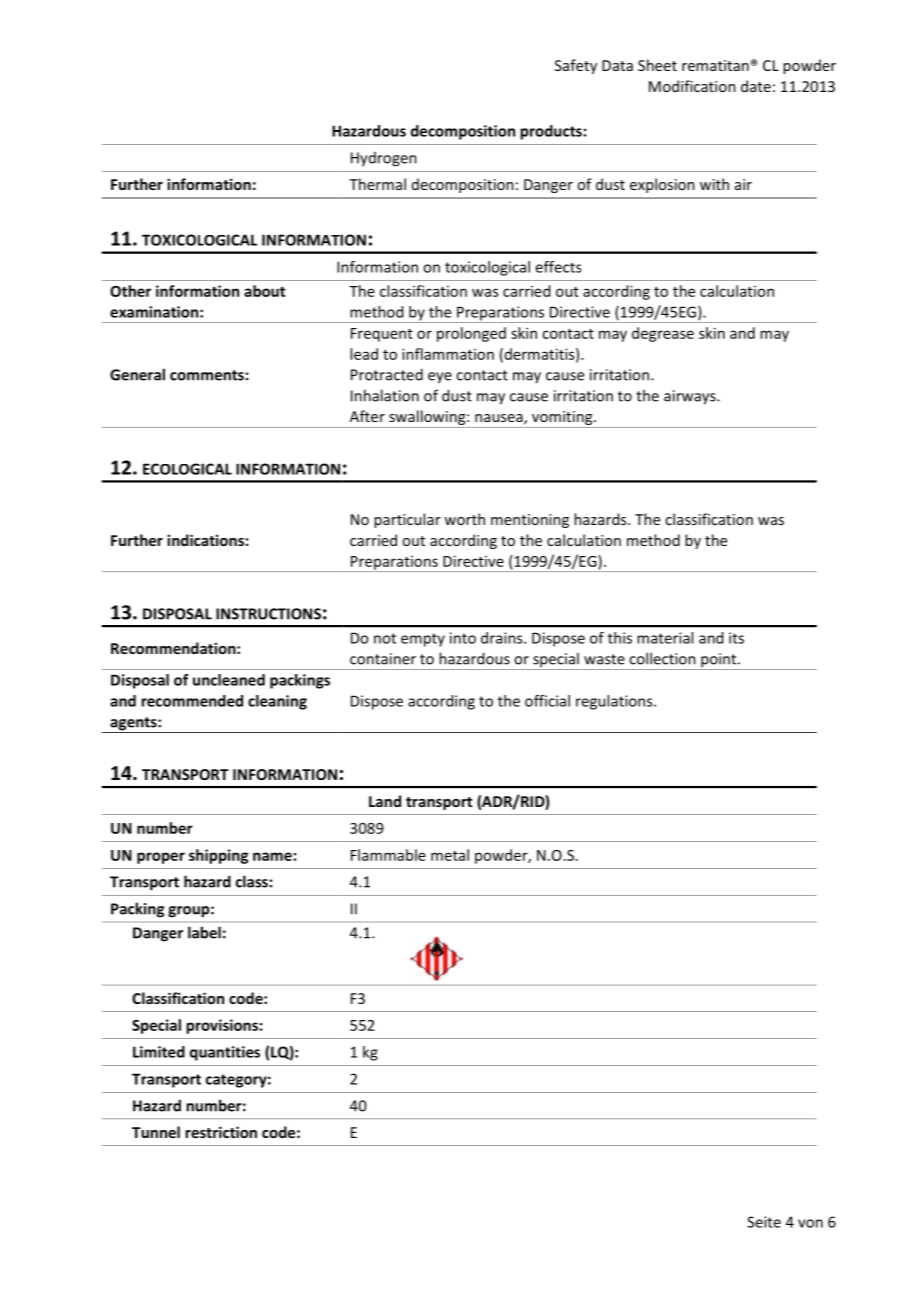 The image size is (924, 1308). I want to click on Hydrogen, so click(384, 159).
